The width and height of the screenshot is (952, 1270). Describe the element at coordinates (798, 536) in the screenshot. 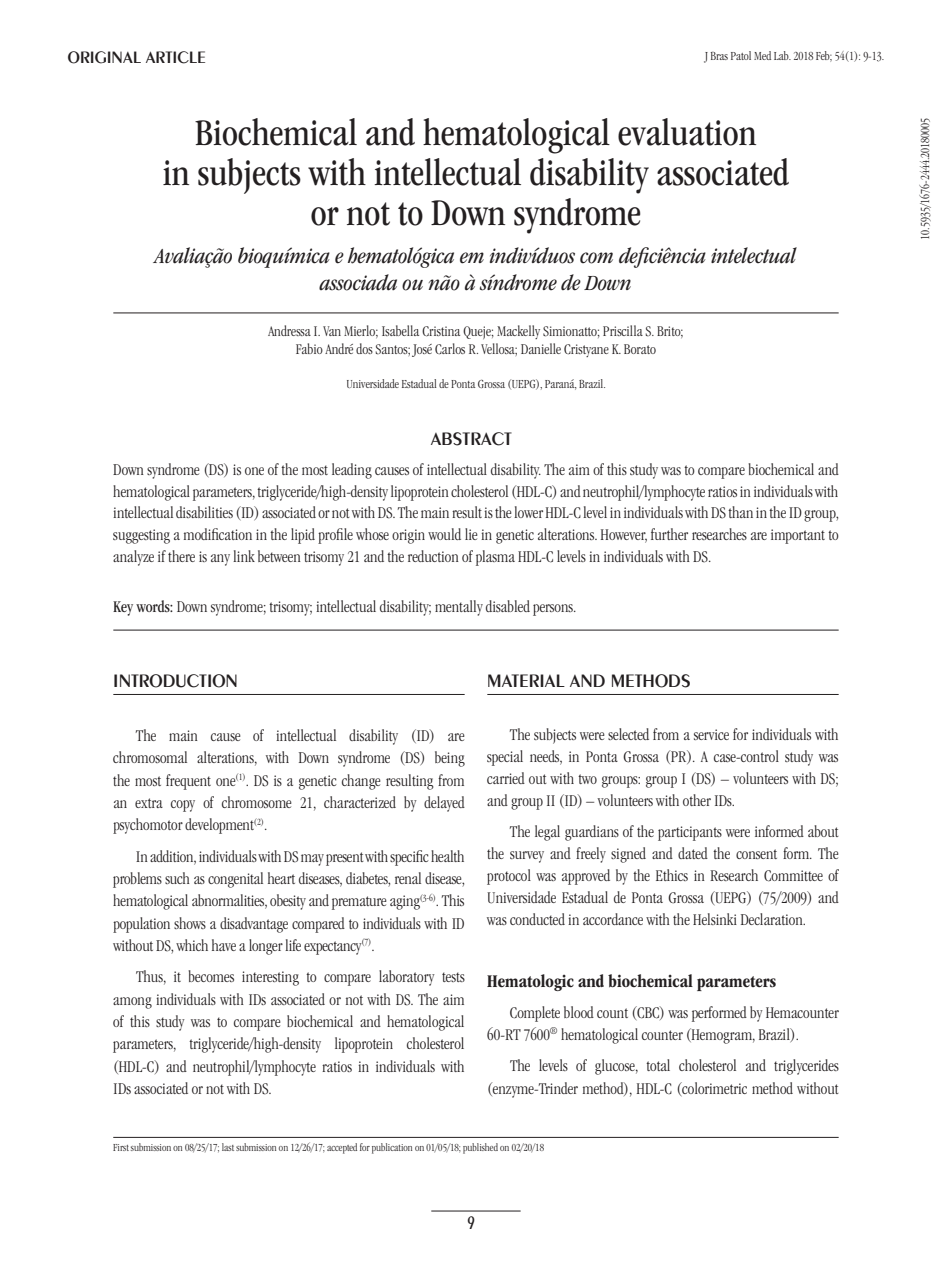

I see `important` at that location.
